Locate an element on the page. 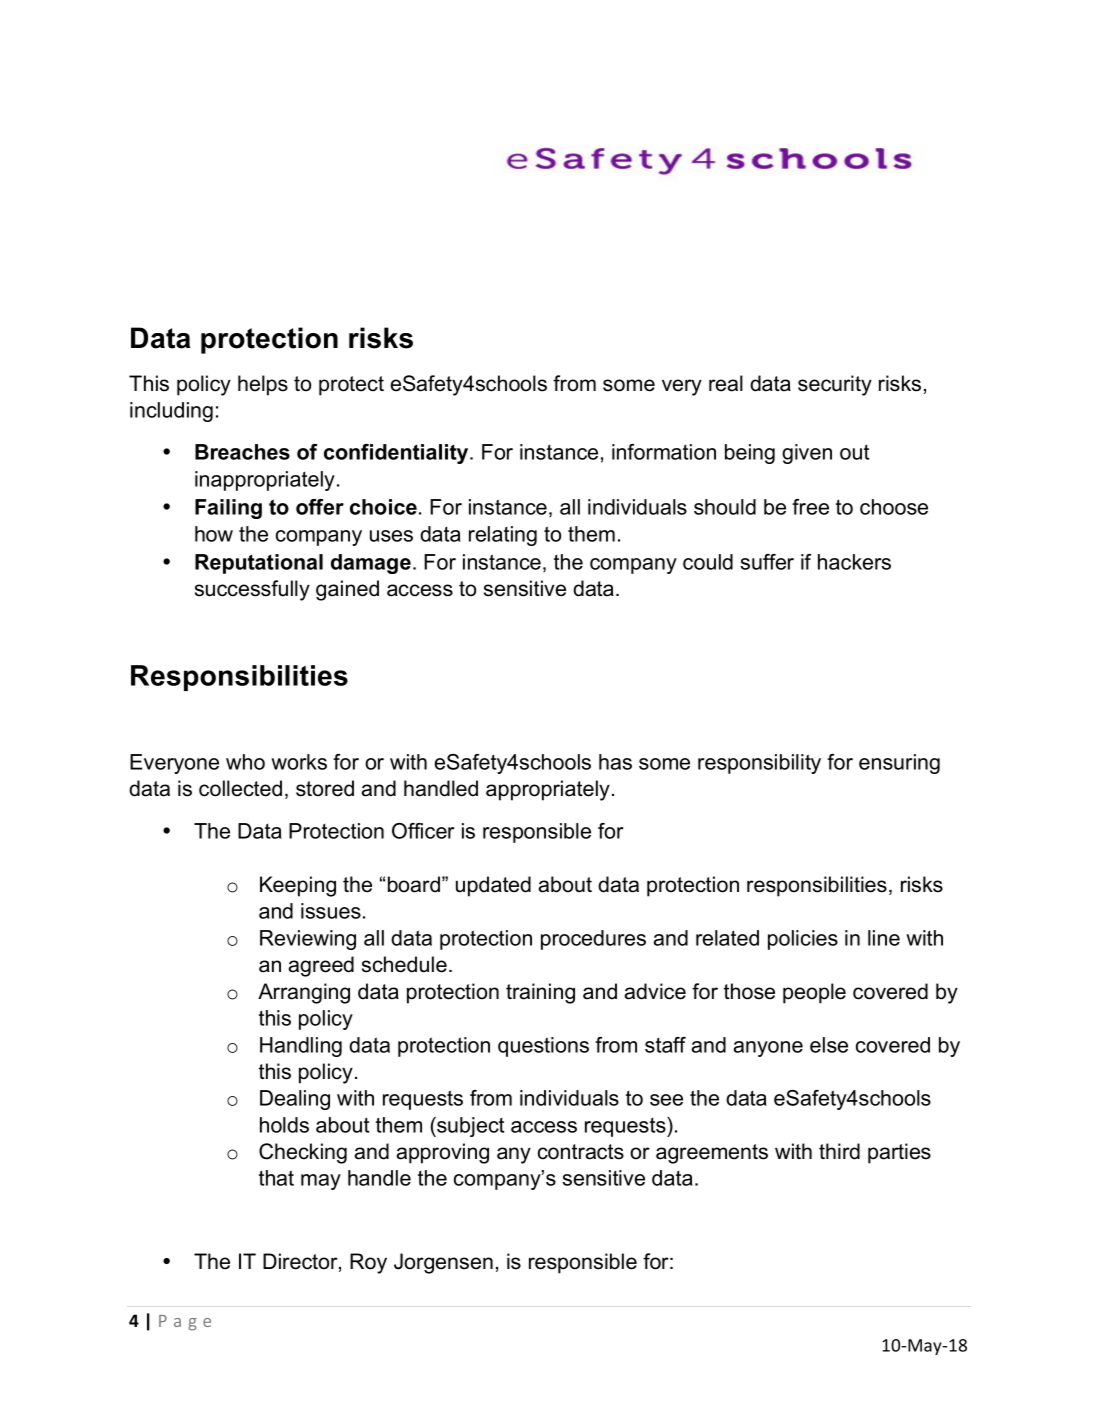  security is located at coordinates (835, 385).
